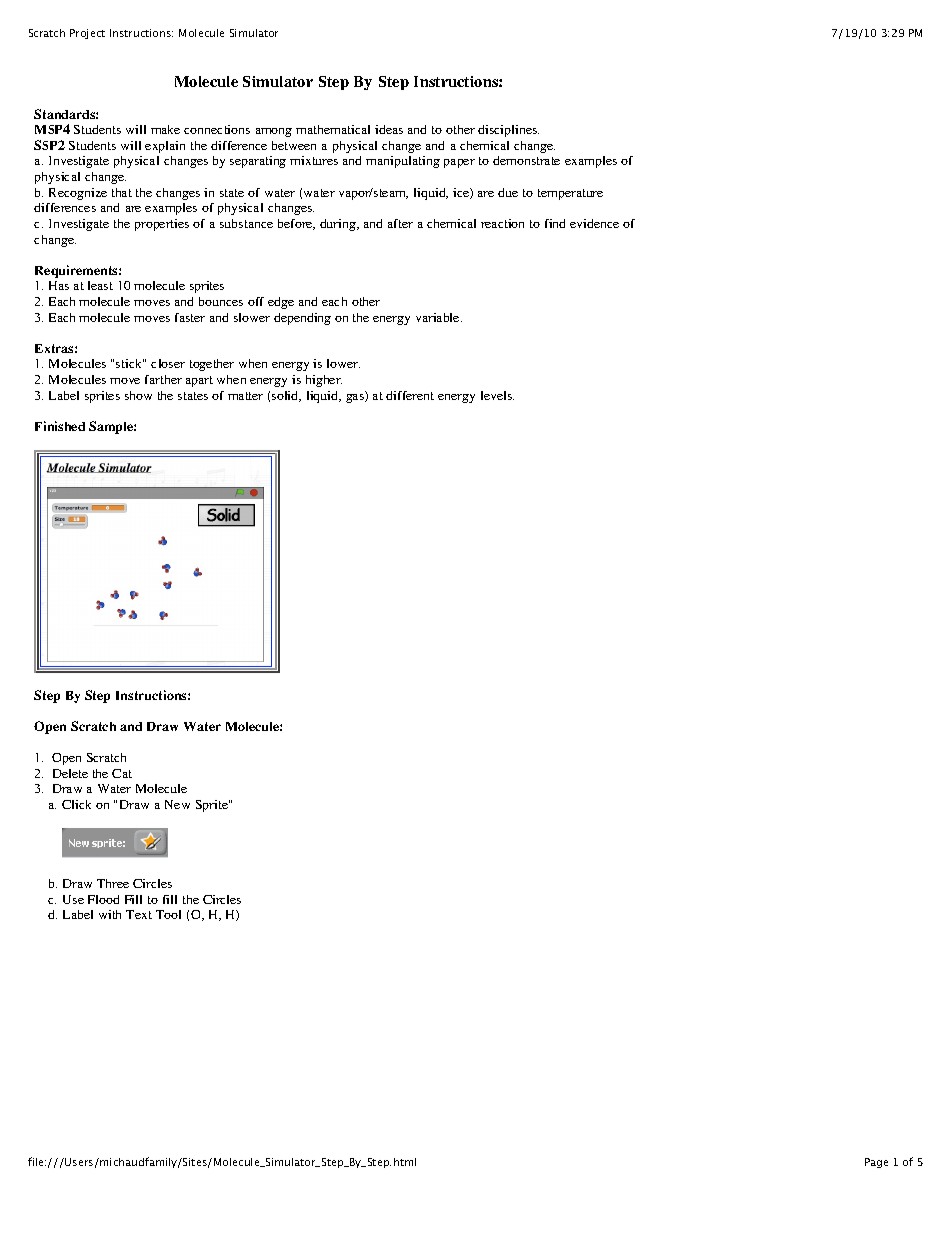 The image size is (952, 1233). What do you see at coordinates (113, 883) in the screenshot?
I see `Three` at bounding box center [113, 883].
